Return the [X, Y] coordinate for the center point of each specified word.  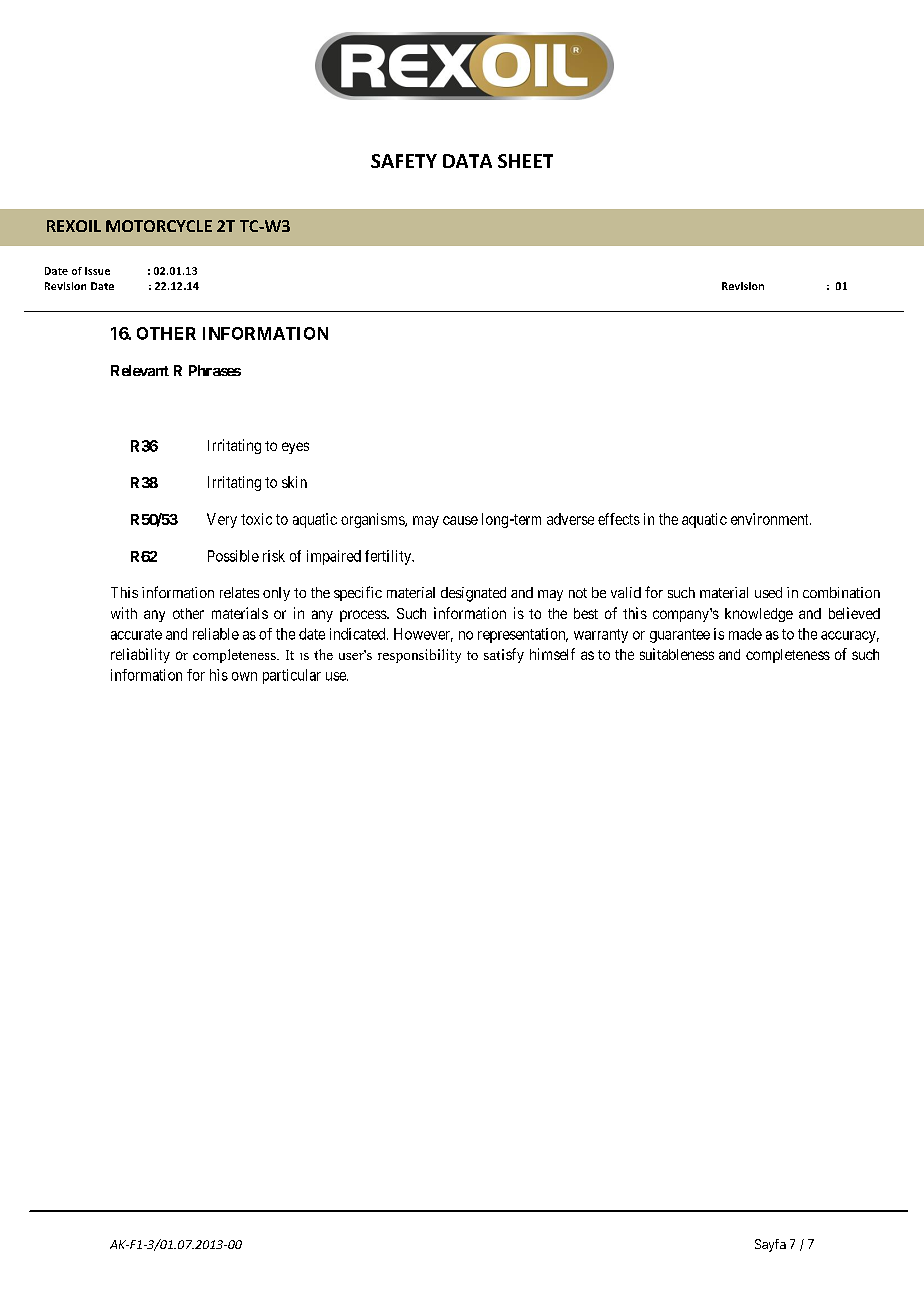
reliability [140, 655]
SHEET [525, 161]
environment [771, 519]
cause [460, 520]
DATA [467, 161]
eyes [295, 448]
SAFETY [404, 161]
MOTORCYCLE [159, 226]
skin [294, 482]
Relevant [140, 370]
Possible [233, 556]
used [768, 592]
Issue [97, 271]
